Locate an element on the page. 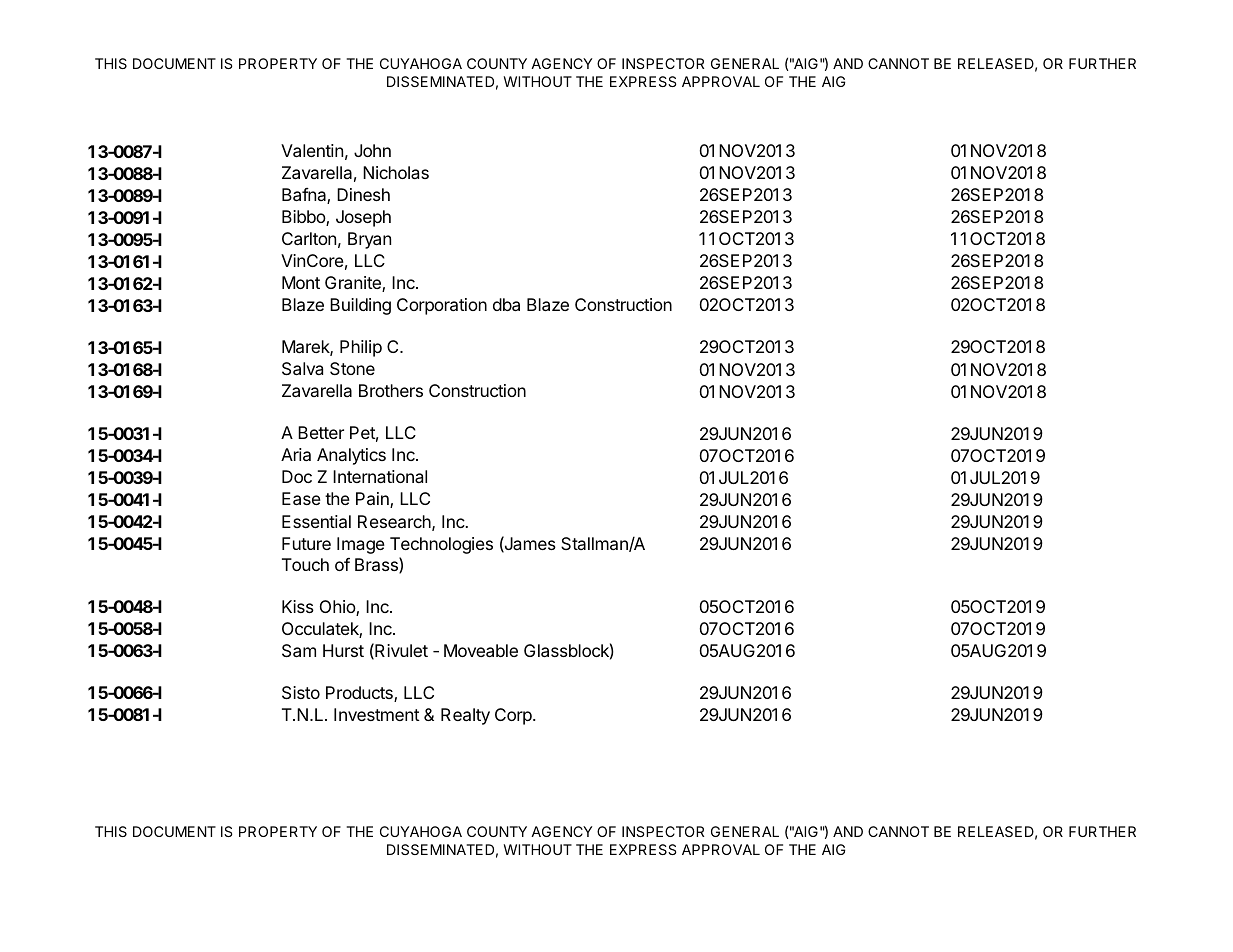 The width and height of the page is (1233, 952). Products is located at coordinates (360, 694).
